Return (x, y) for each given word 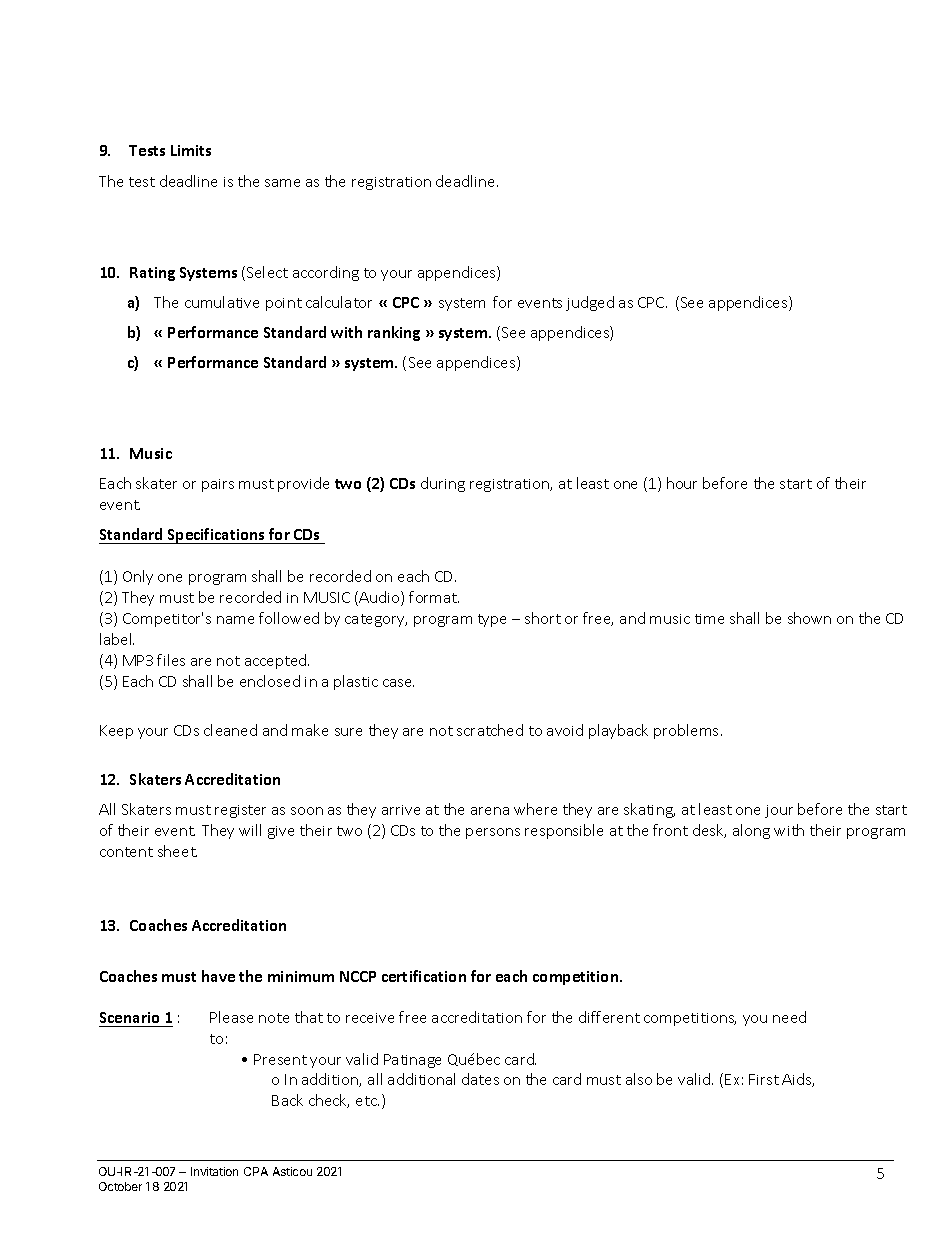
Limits (191, 150)
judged (590, 303)
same (282, 183)
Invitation (214, 1171)
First (764, 1079)
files (171, 660)
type (492, 620)
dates (480, 1079)
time (709, 619)
